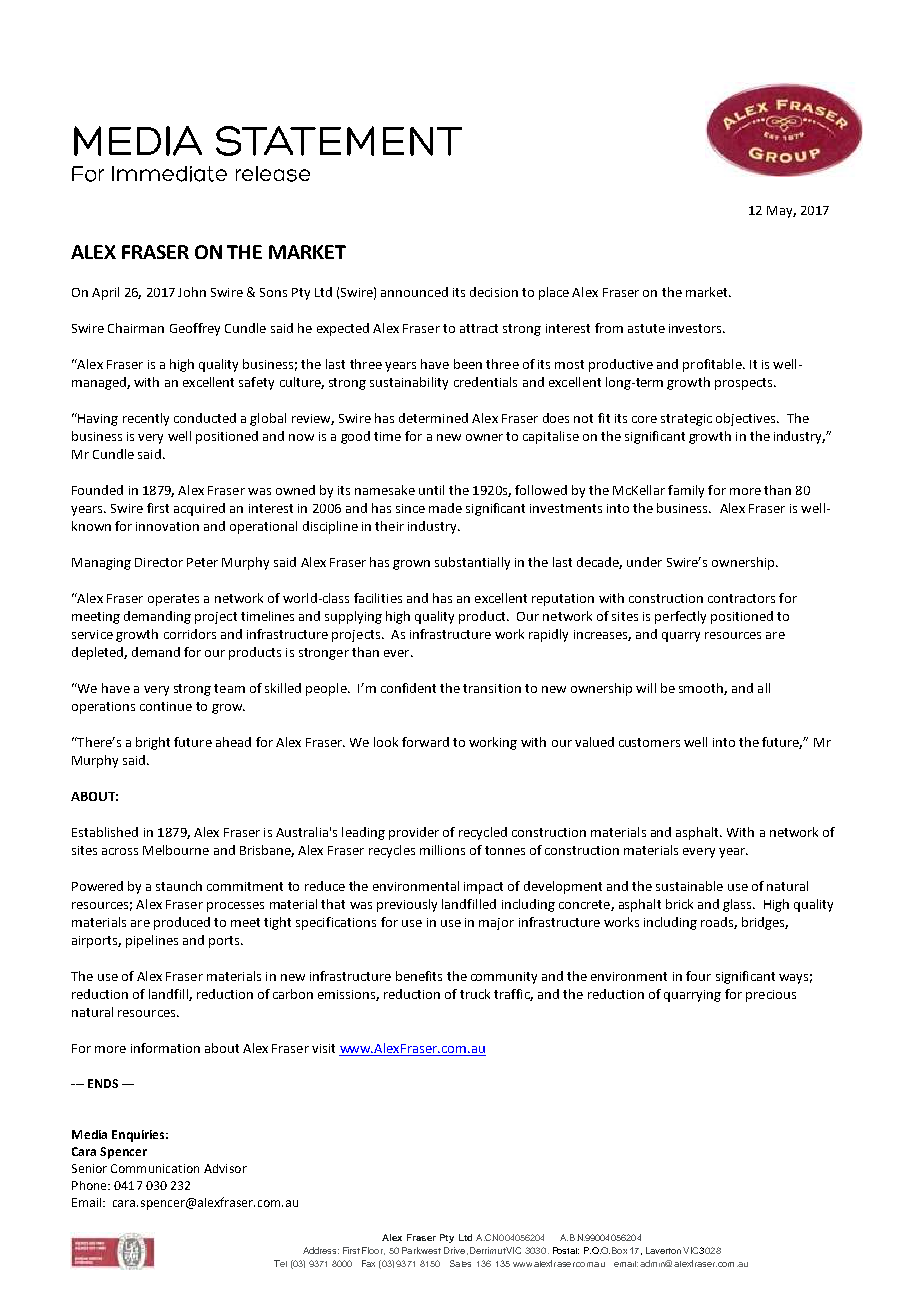 The height and width of the document is (1308, 924). I want to click on Communication, so click(155, 1168).
